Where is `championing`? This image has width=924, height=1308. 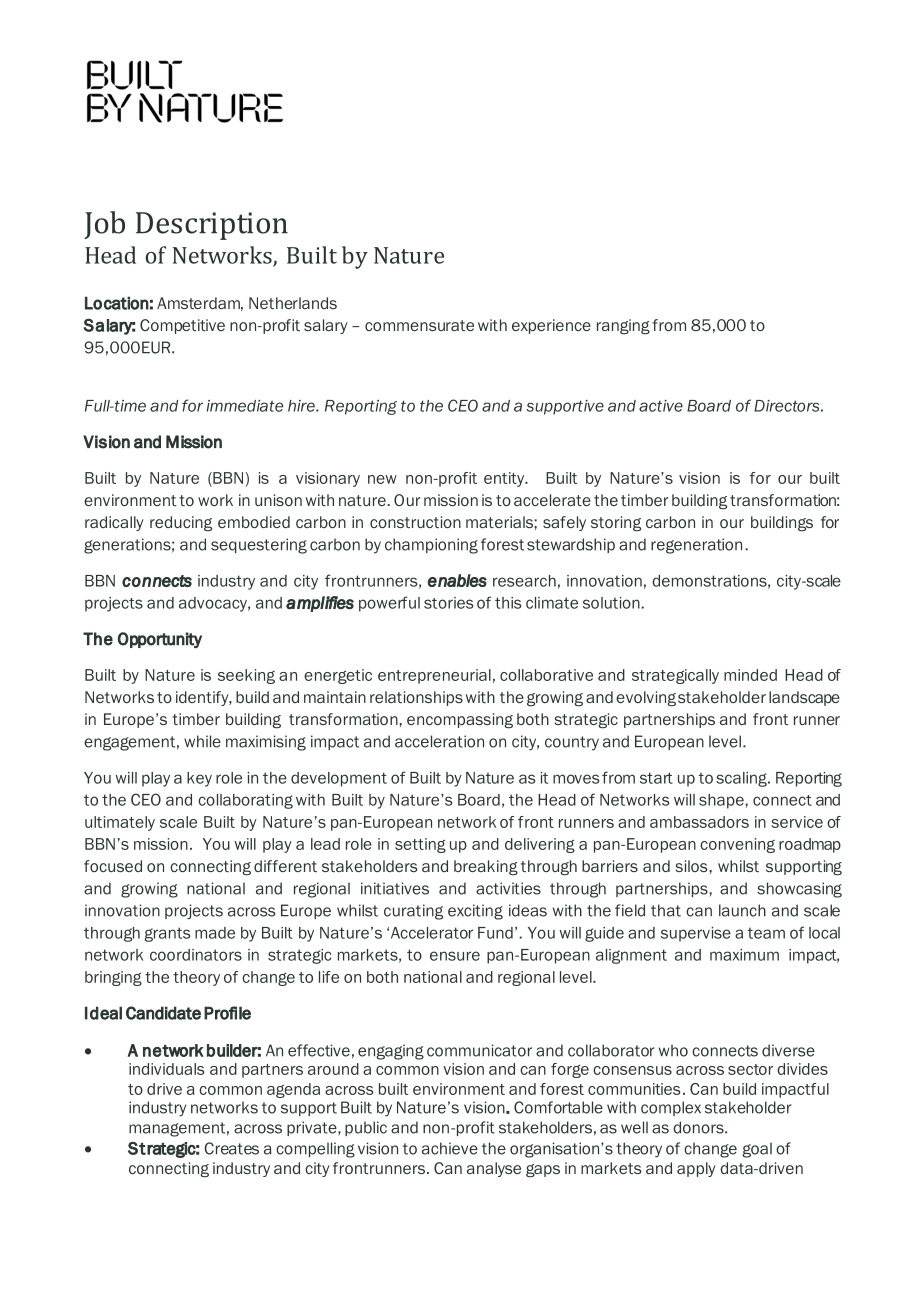 championing is located at coordinates (431, 546).
